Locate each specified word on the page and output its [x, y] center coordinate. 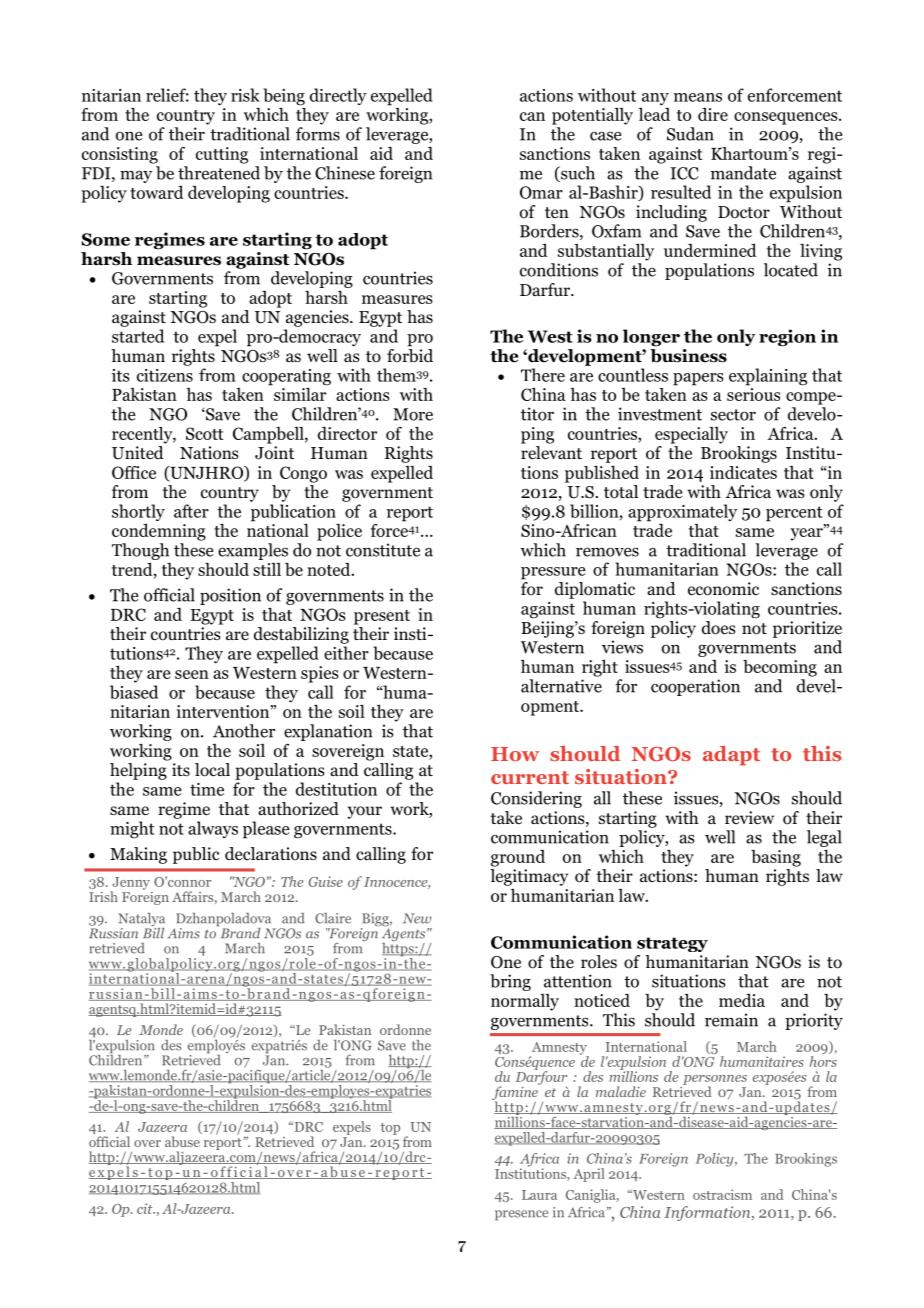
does [719, 628]
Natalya [141, 921]
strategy [672, 944]
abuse [182, 1141]
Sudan [690, 134]
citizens [165, 375]
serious [753, 394]
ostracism [722, 1194]
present [382, 617]
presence [521, 1215]
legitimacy [529, 877]
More [413, 414]
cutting [222, 155]
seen [192, 674]
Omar [541, 192]
